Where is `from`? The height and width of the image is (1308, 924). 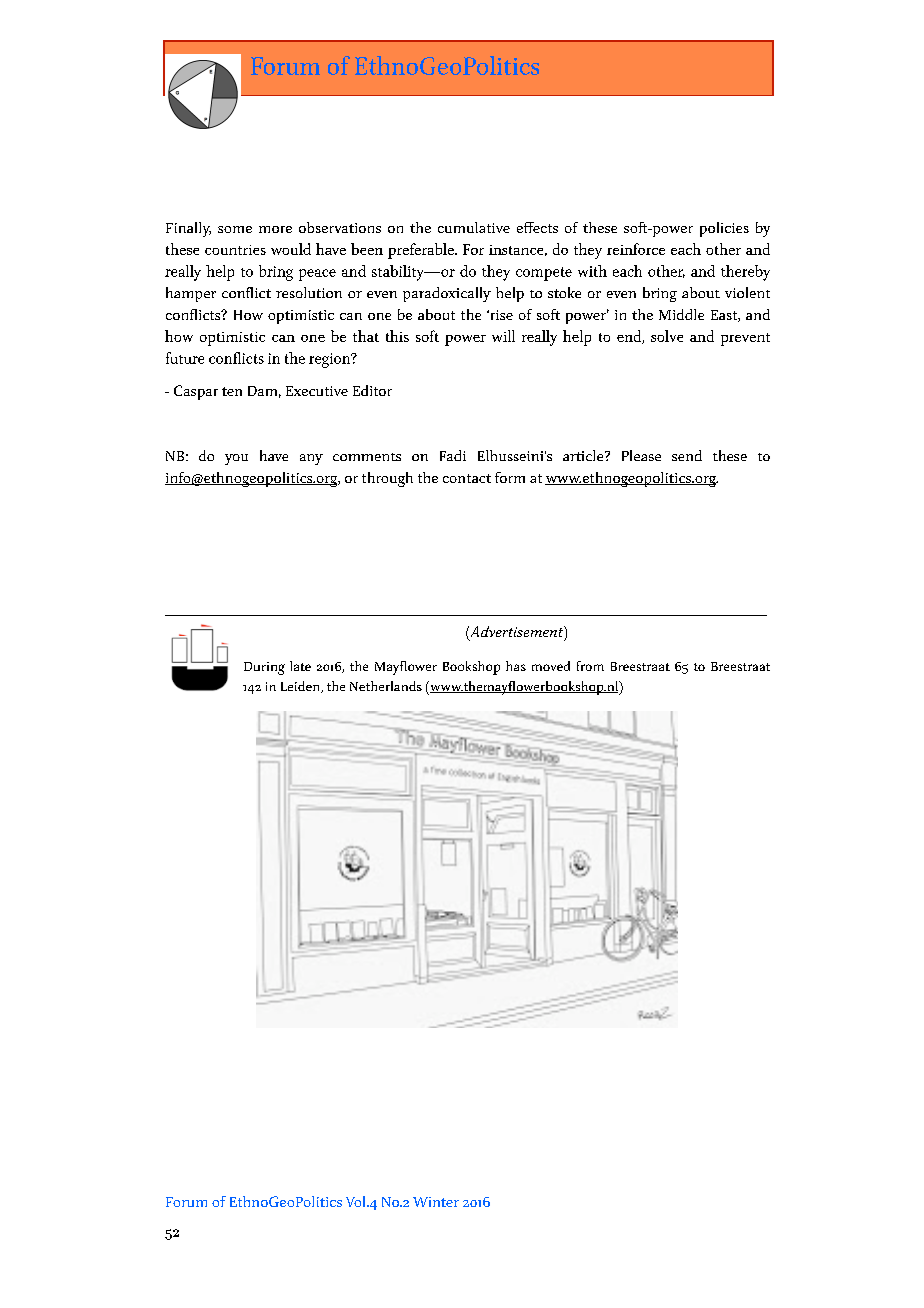 from is located at coordinates (590, 666).
